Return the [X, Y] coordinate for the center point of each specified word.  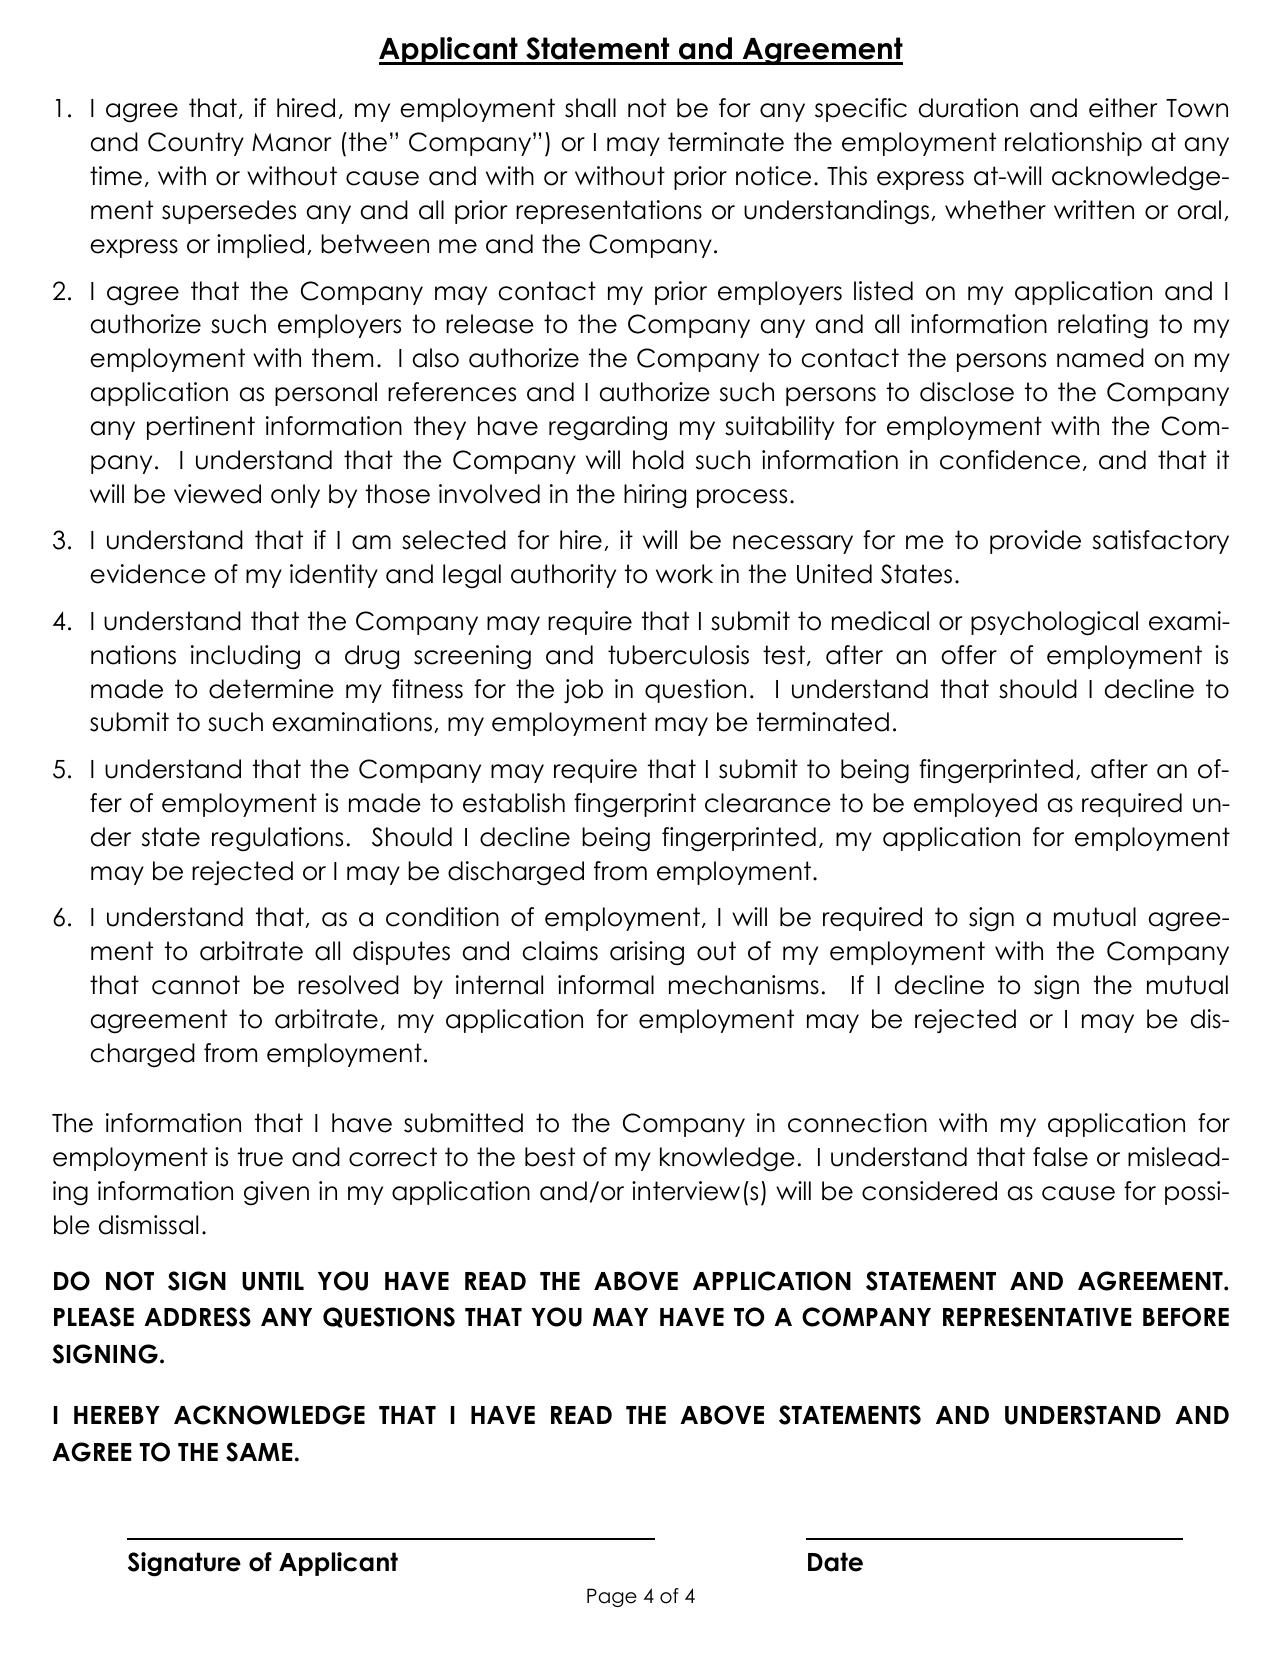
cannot [196, 985]
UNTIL [273, 1281]
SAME [259, 1452]
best [550, 1157]
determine [271, 689]
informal [606, 985]
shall [590, 108]
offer [969, 655]
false [1060, 1157]
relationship [1073, 144]
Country [196, 144]
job [583, 691]
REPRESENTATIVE [1037, 1317]
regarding [608, 428]
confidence [1010, 460]
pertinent [201, 428]
